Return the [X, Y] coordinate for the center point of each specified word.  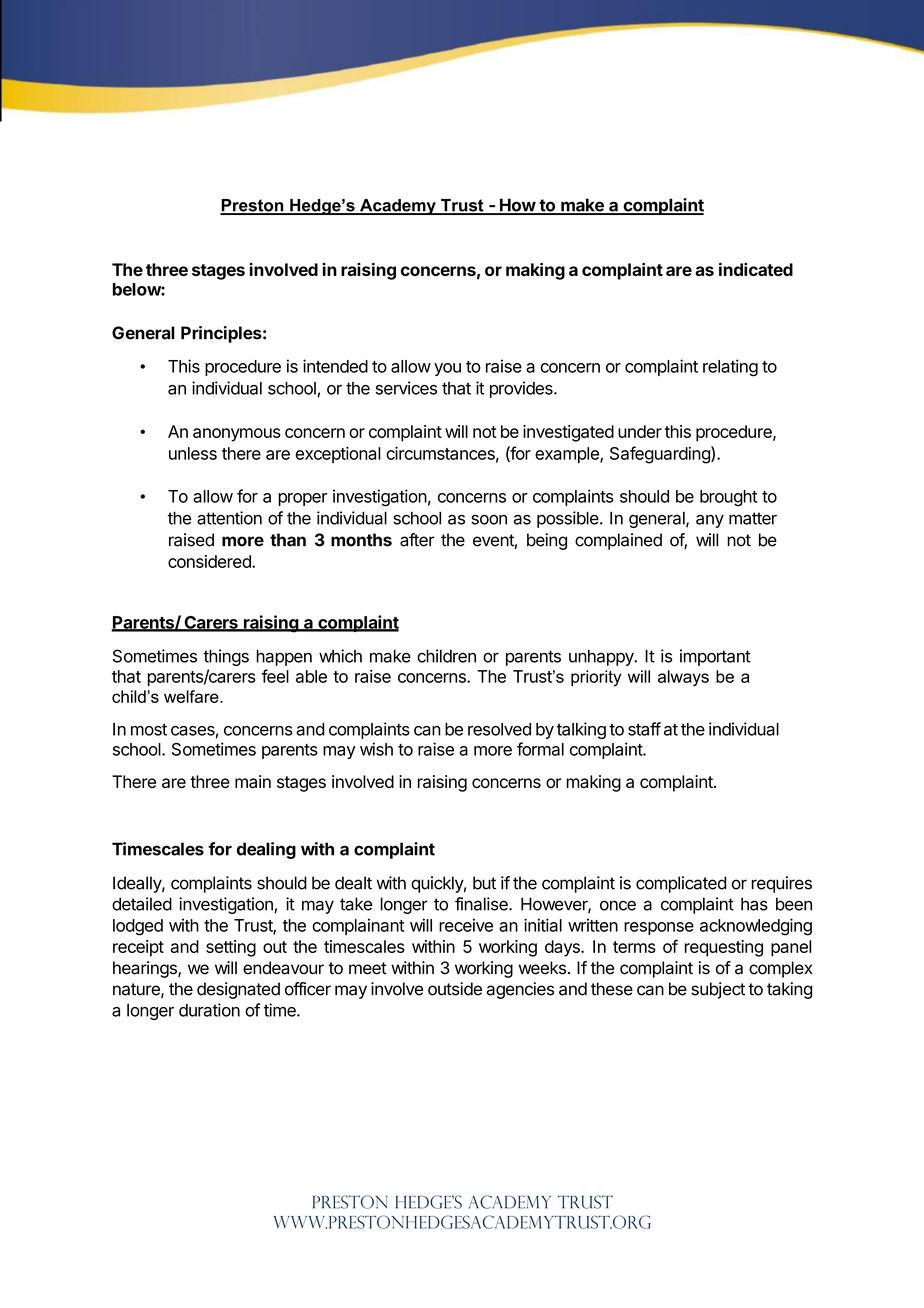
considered [210, 561]
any [710, 521]
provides [522, 389]
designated [238, 990]
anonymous [237, 435]
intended [335, 366]
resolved [499, 729]
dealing [266, 850]
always [683, 678]
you [447, 369]
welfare [192, 696]
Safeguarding [661, 455]
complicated [681, 884]
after [417, 540]
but [484, 883]
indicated [756, 269]
